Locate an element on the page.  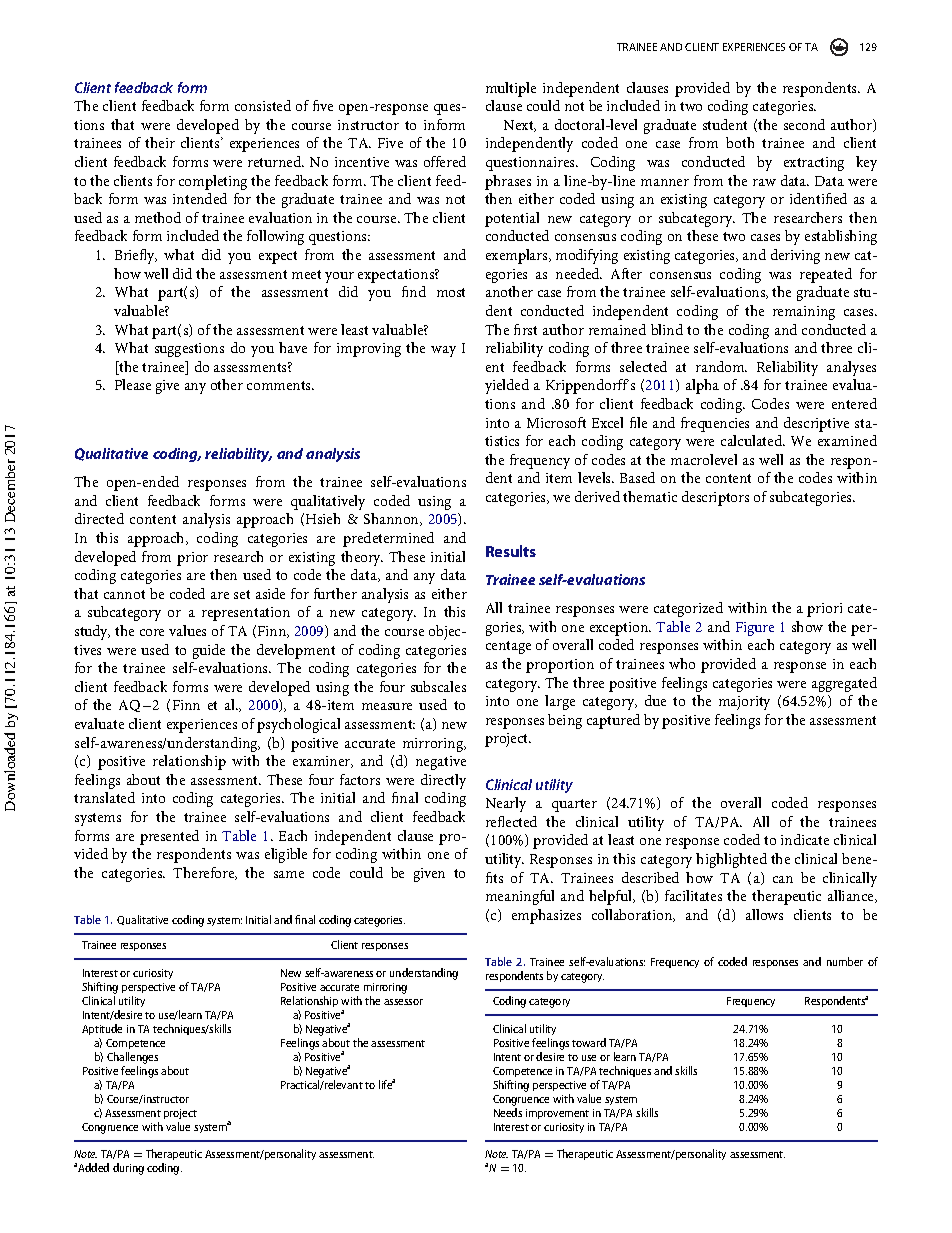
core is located at coordinates (152, 632).
